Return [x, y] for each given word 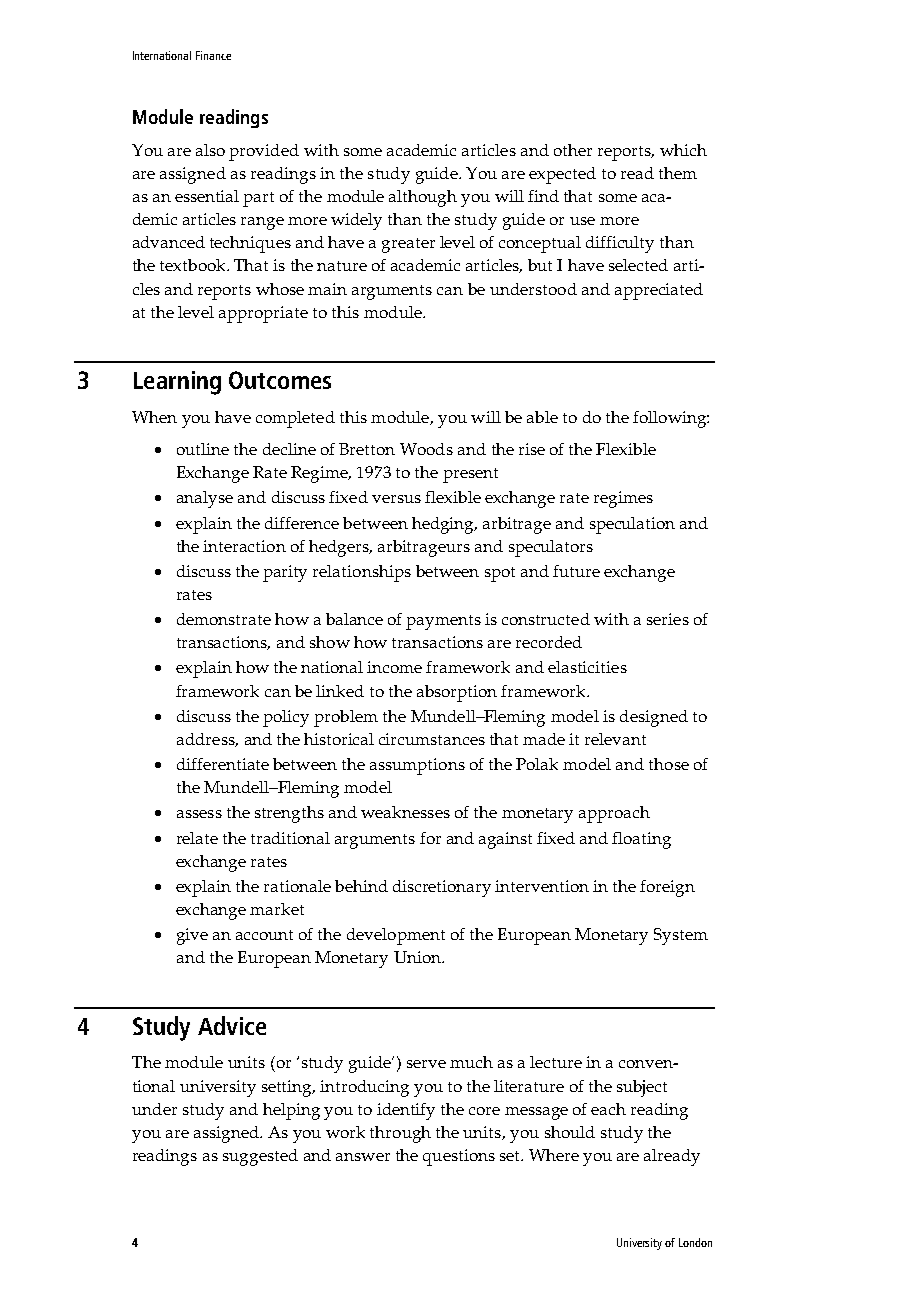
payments [443, 622]
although [423, 198]
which [683, 150]
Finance [213, 55]
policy [286, 718]
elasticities [587, 667]
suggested [260, 1157]
